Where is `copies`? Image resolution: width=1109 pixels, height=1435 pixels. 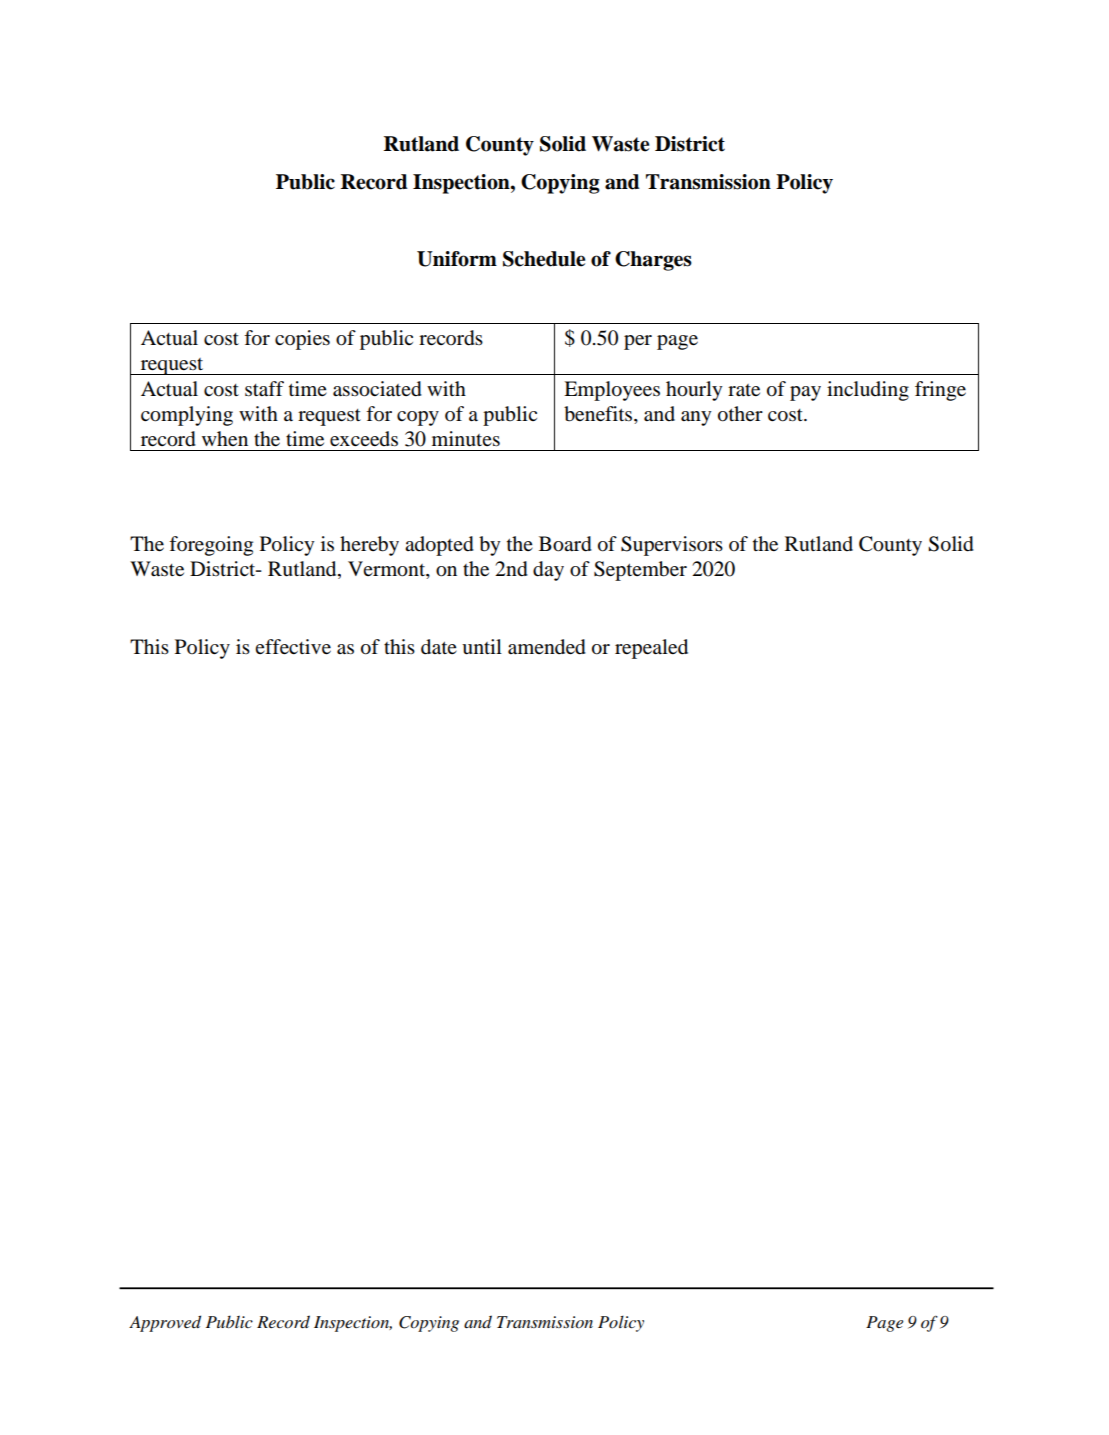 copies is located at coordinates (302, 340).
